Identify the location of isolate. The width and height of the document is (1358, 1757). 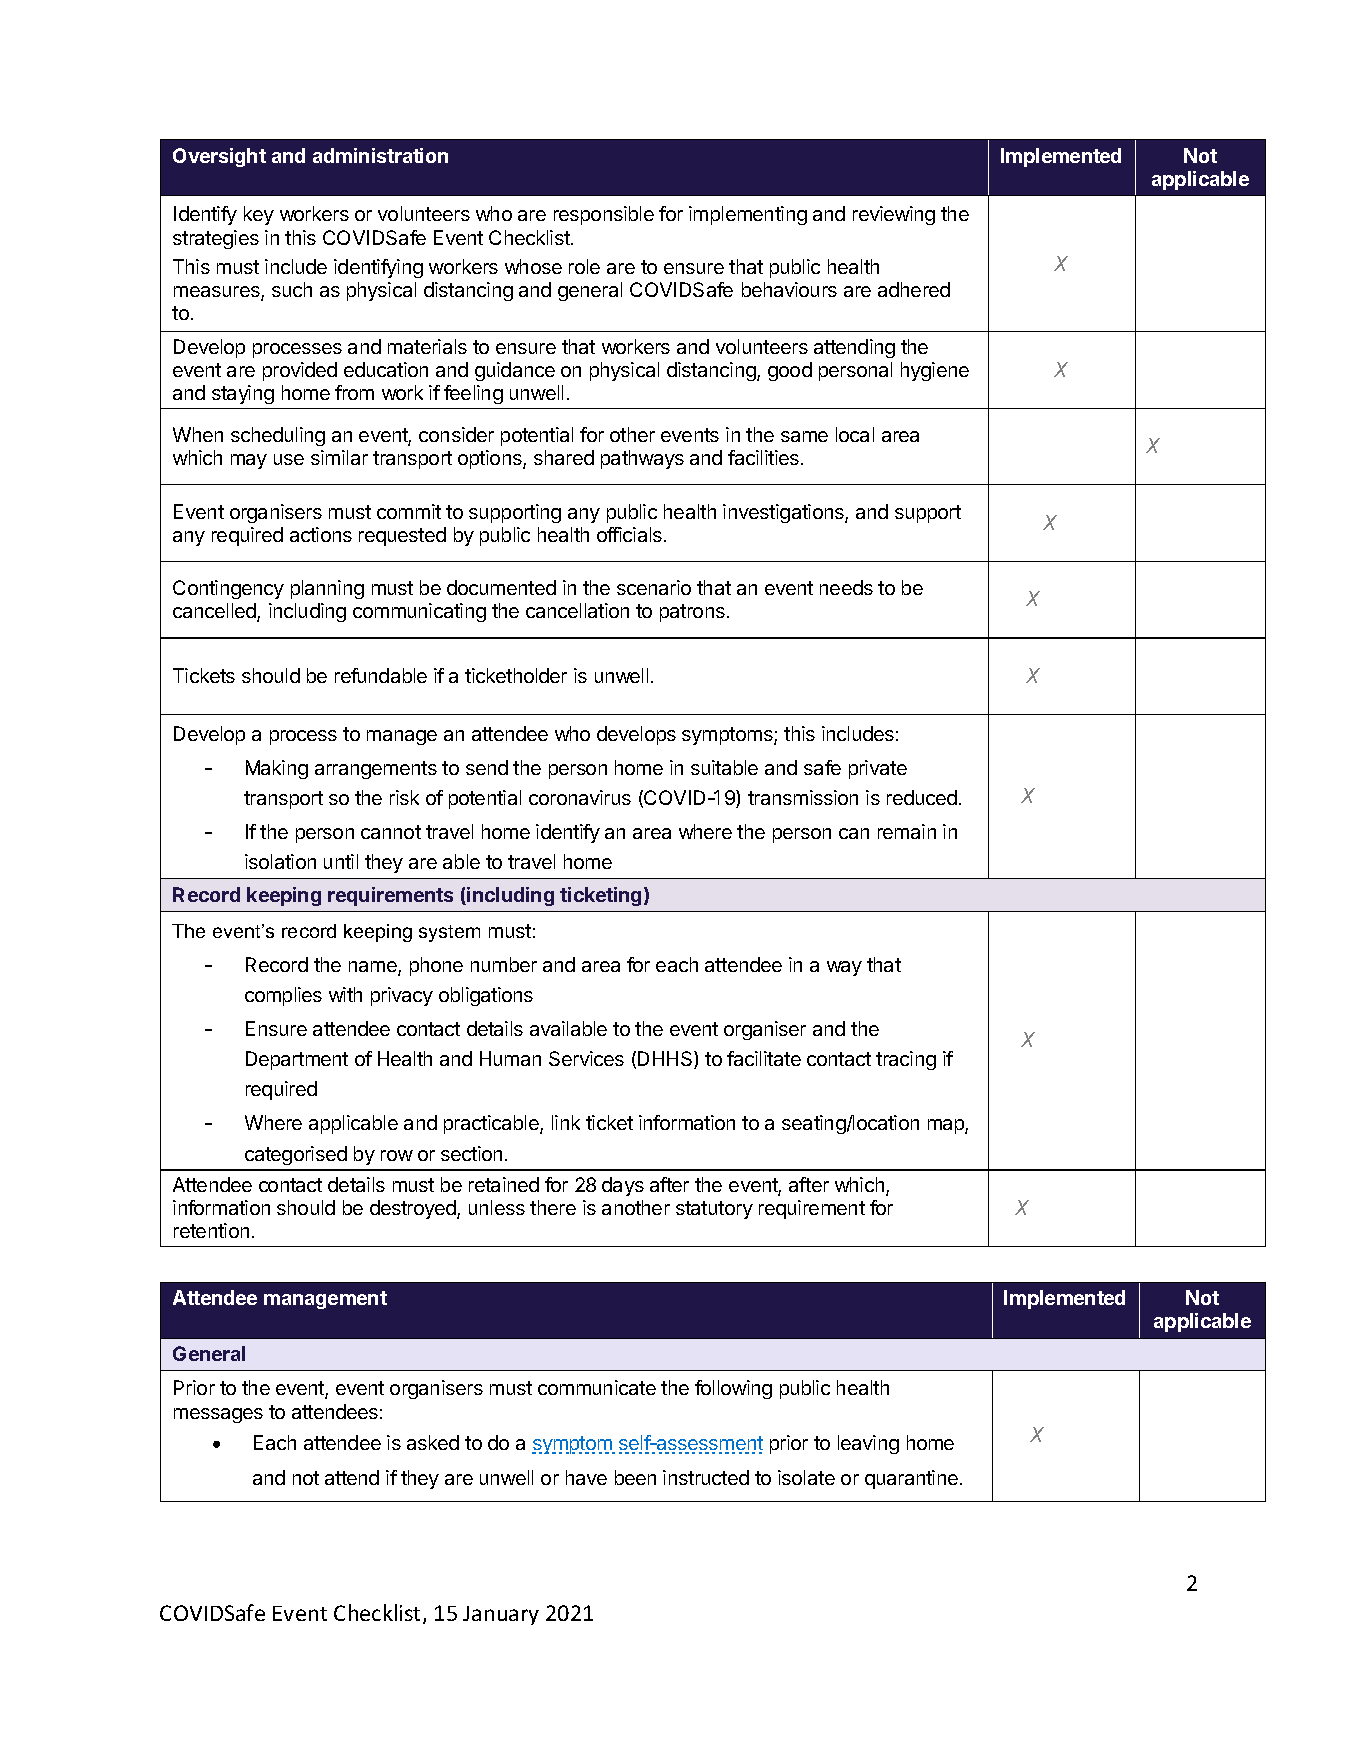
(806, 1477).
